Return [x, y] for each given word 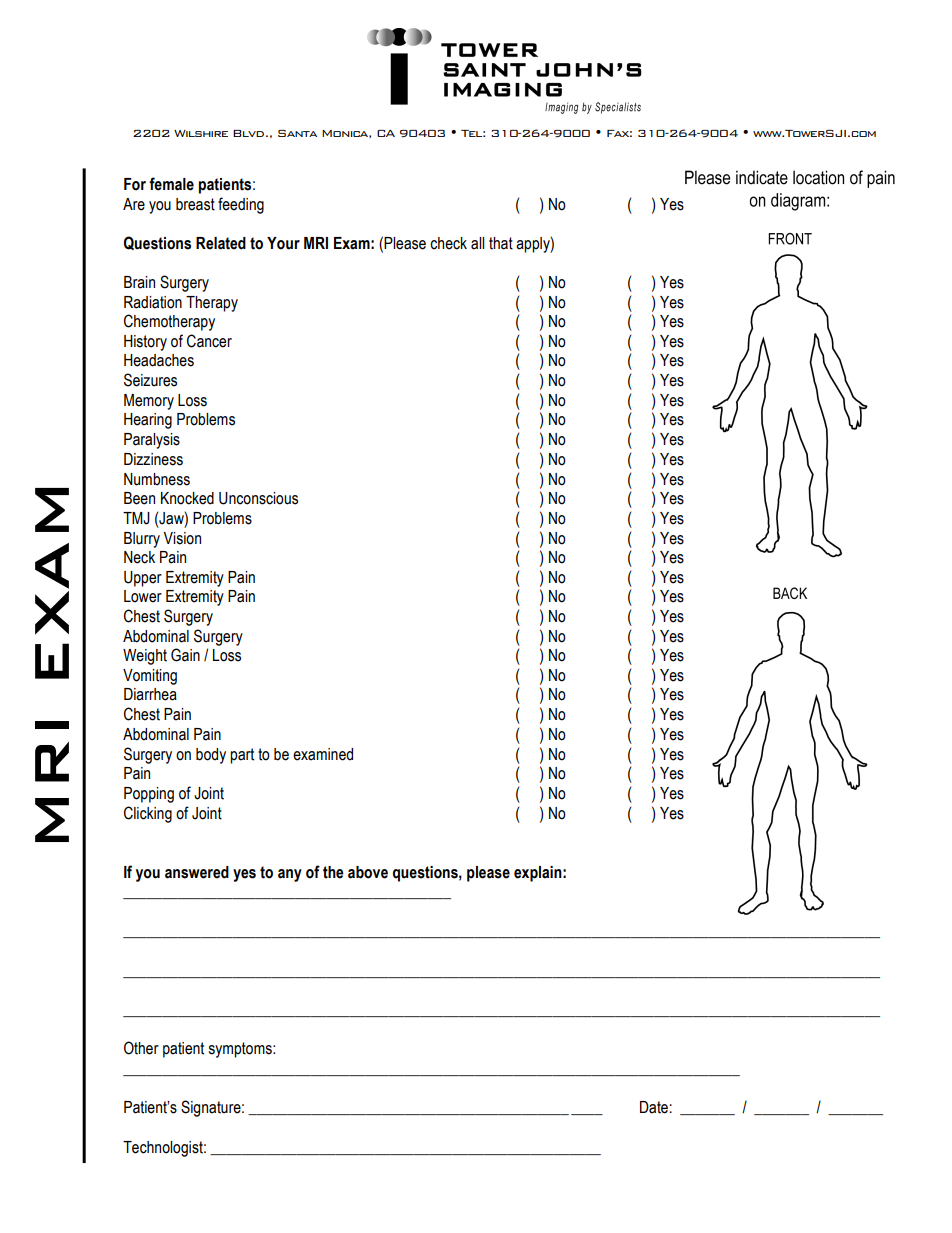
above [368, 872]
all [477, 243]
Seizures [150, 380]
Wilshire [201, 133]
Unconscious [258, 498]
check [448, 243]
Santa [297, 133]
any [290, 875]
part [242, 756]
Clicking [148, 814]
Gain [185, 655]
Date [654, 1107]
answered [197, 872]
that [501, 243]
